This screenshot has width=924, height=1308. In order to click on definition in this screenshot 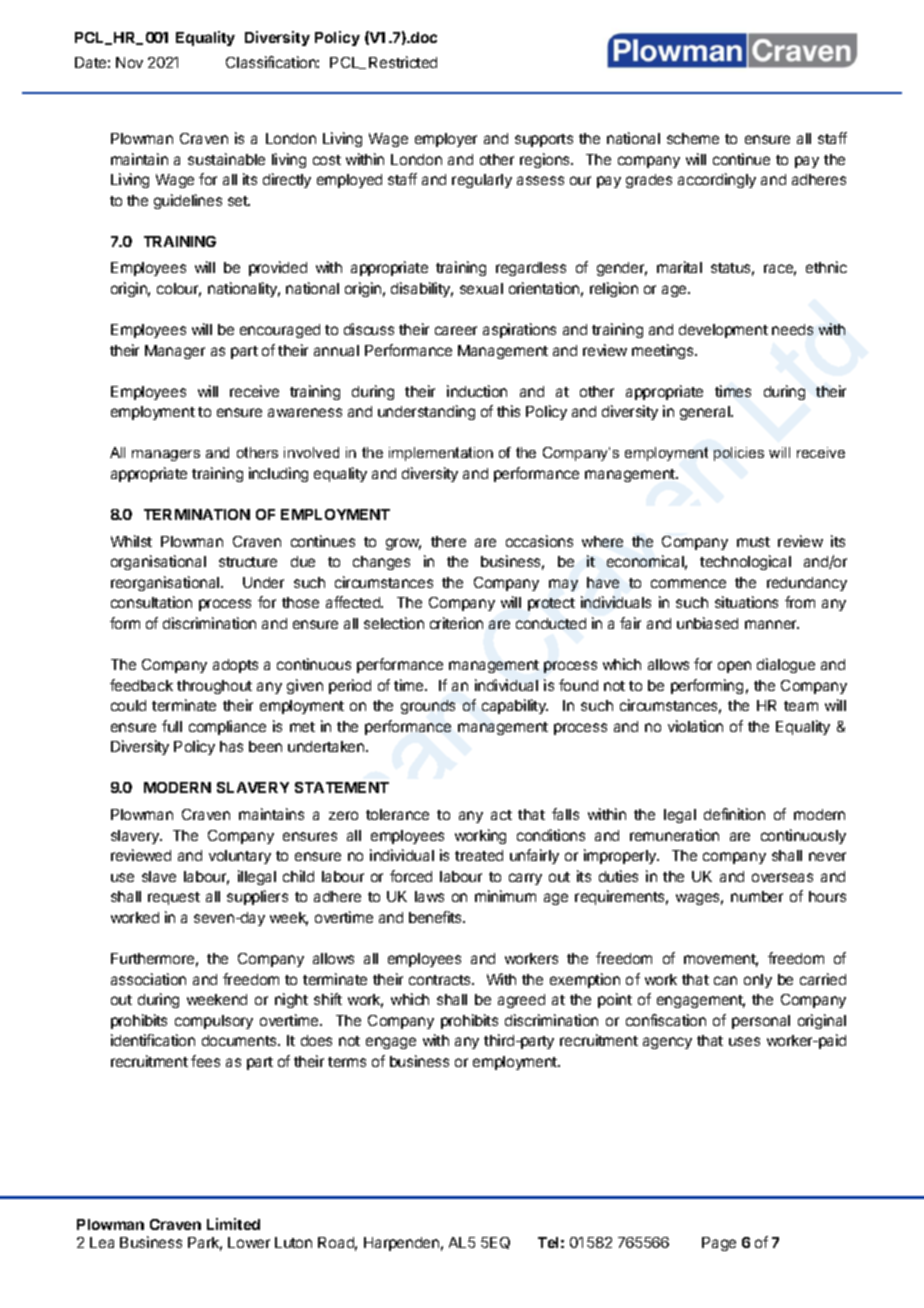, I will do `click(734, 814)`.
